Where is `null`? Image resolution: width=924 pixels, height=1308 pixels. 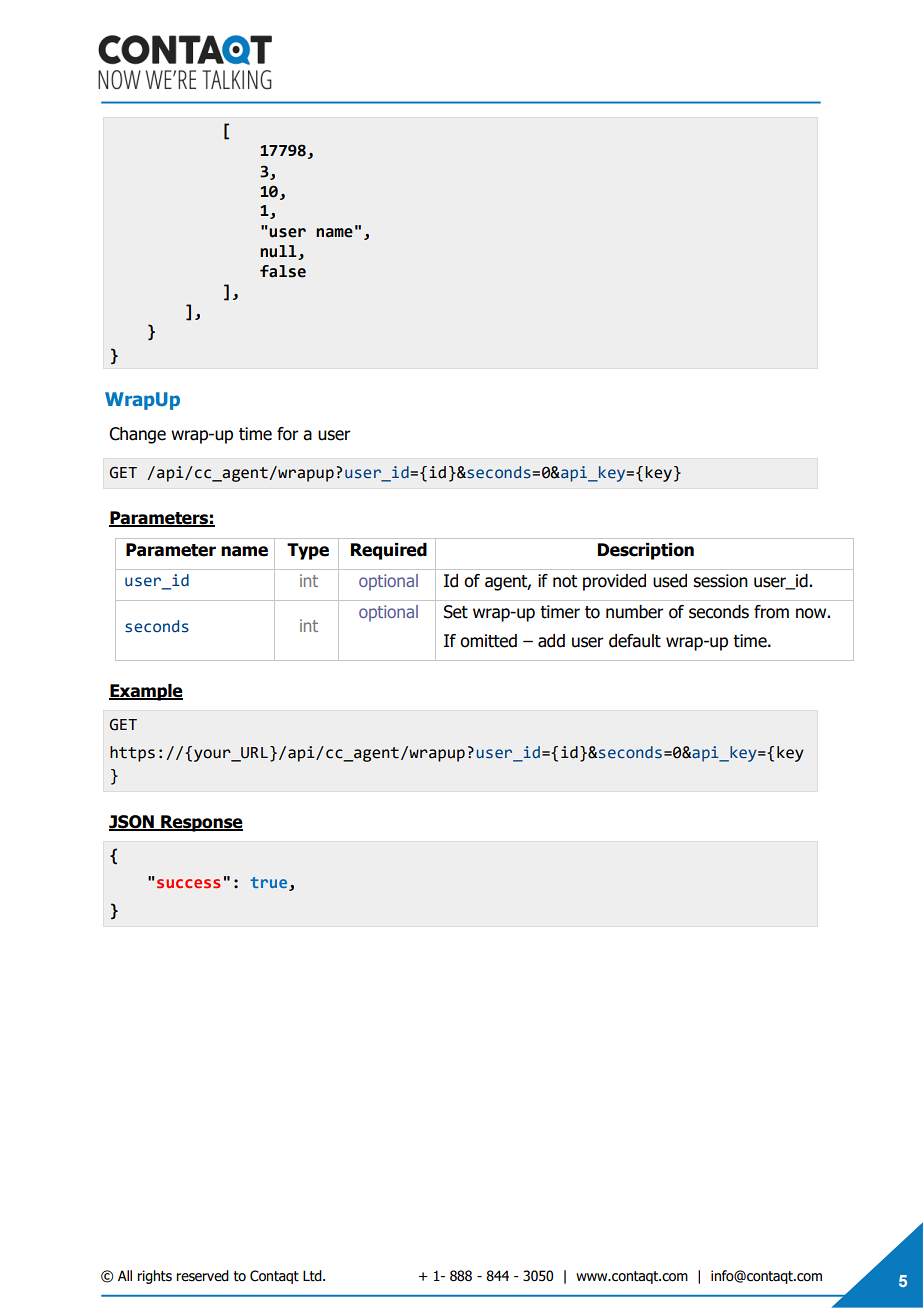
null is located at coordinates (278, 251).
